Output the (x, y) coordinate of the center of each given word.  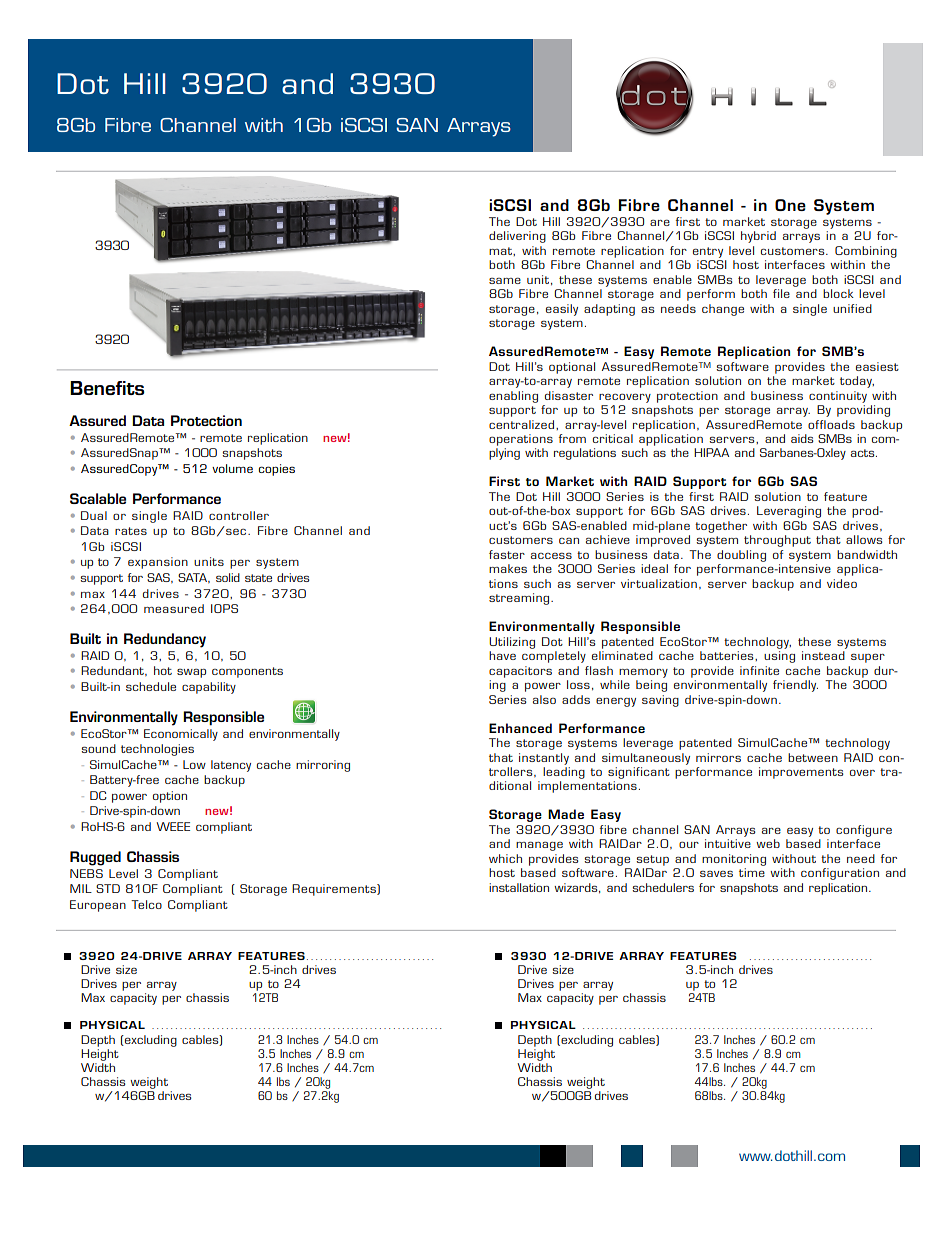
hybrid (758, 237)
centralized (523, 424)
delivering (517, 237)
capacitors (520, 672)
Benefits (107, 388)
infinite (759, 670)
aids (802, 438)
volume (232, 468)
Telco (146, 904)
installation (519, 887)
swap (191, 673)
